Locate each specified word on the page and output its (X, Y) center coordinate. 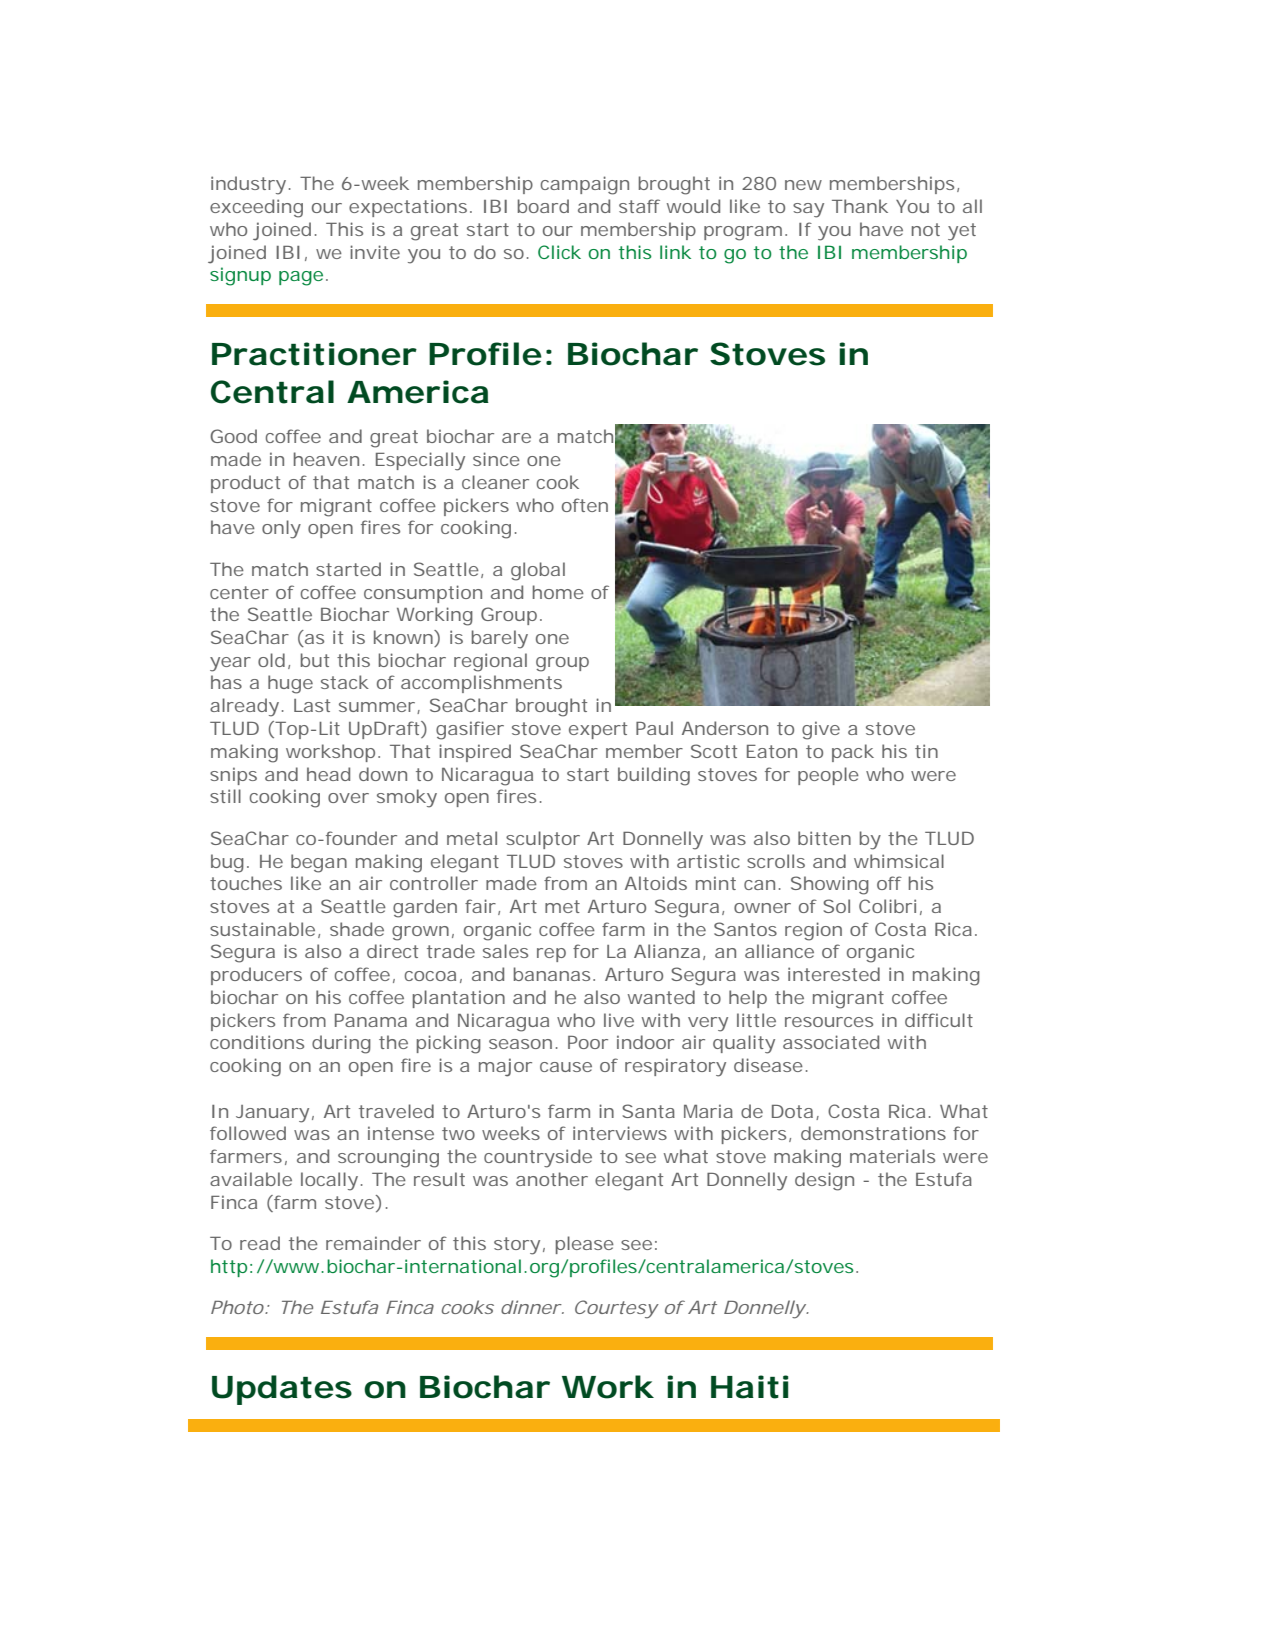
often (585, 505)
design (824, 1181)
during (341, 1044)
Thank (860, 206)
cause (566, 1067)
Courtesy (616, 1309)
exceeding (256, 208)
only (281, 529)
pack (853, 753)
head (328, 774)
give (821, 730)
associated (831, 1042)
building (654, 776)
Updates (282, 1390)
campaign (585, 185)
